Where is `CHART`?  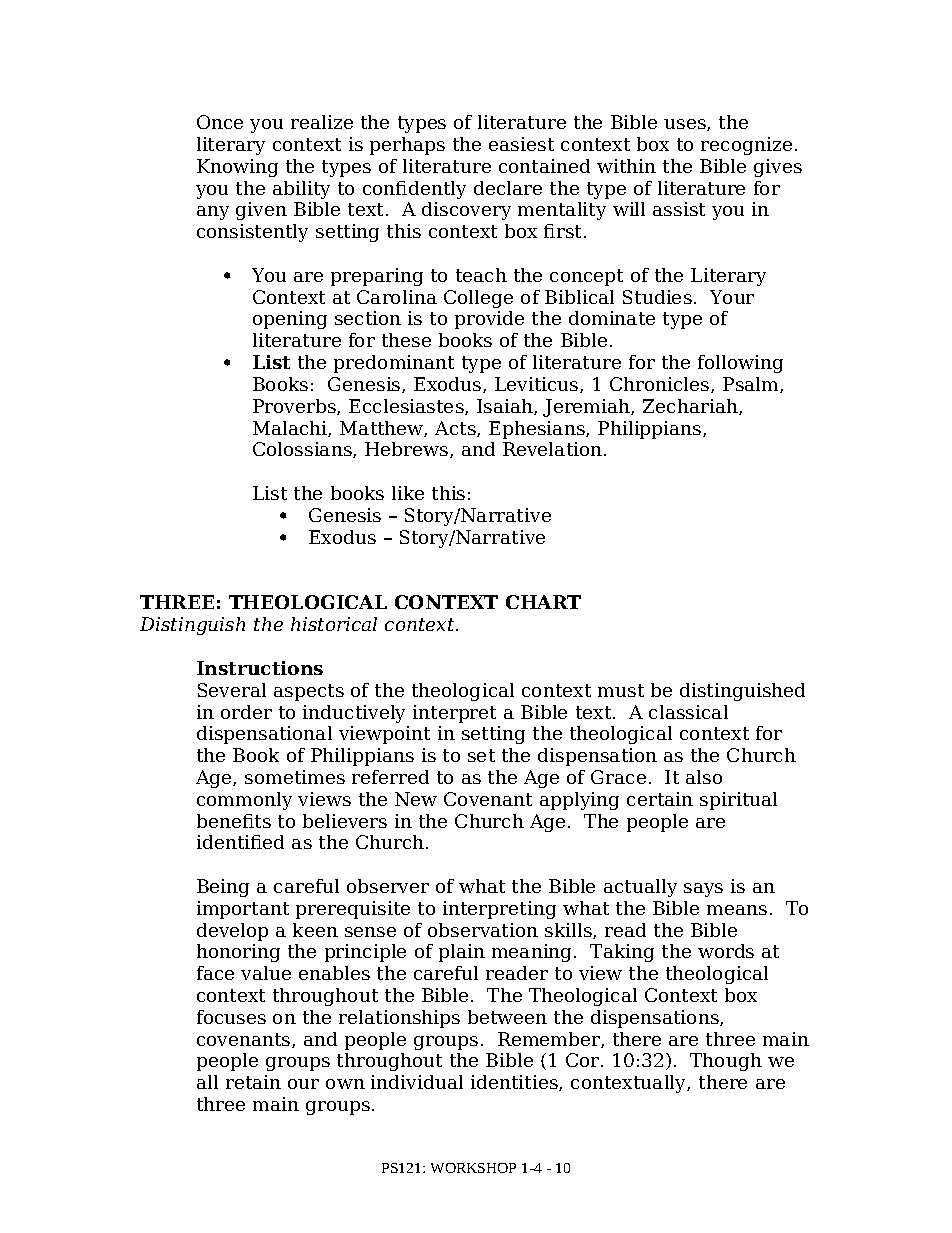
CHART is located at coordinates (543, 602).
